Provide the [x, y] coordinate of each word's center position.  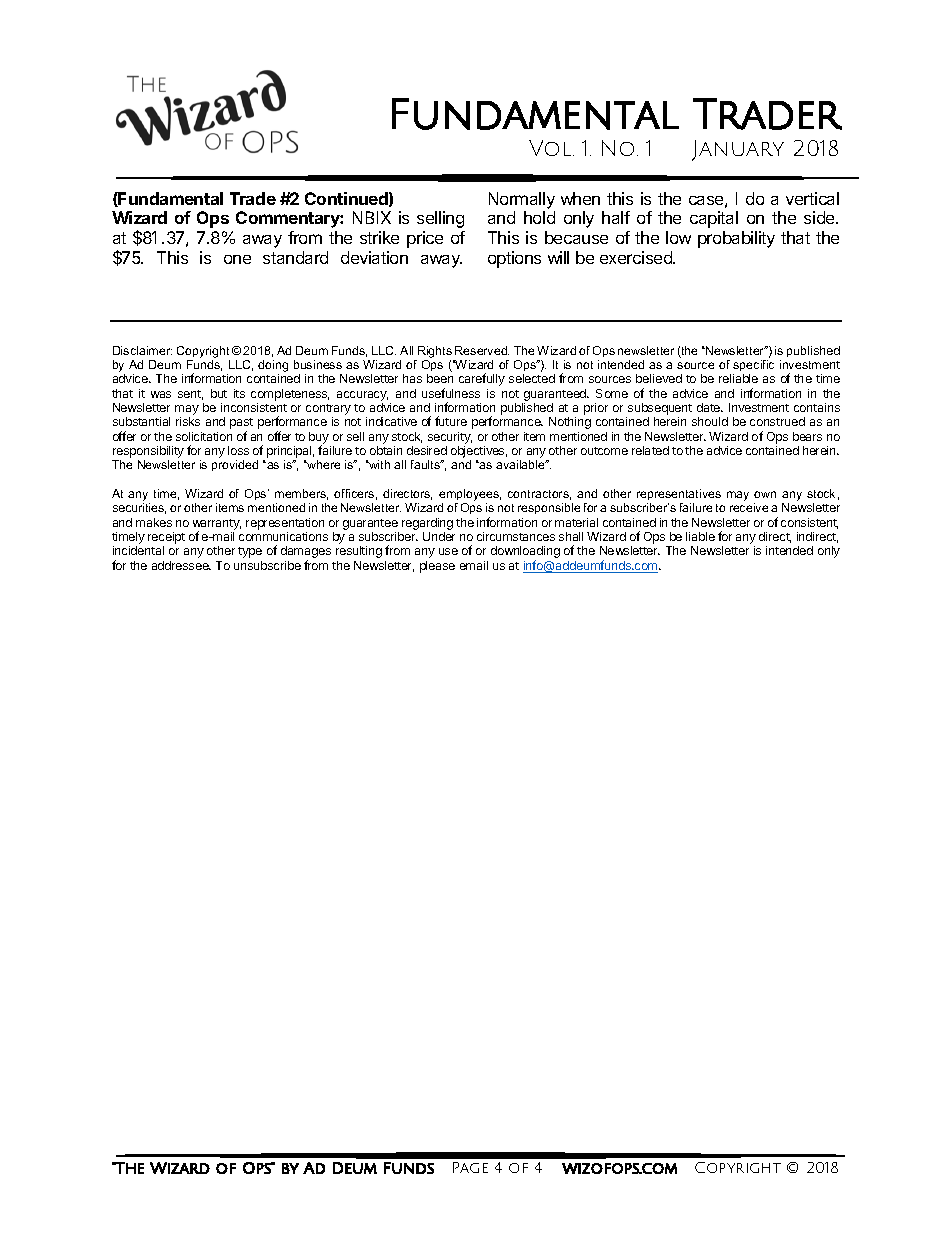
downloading [525, 553]
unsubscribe [267, 565]
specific [753, 367]
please [437, 567]
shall [571, 536]
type [250, 552]
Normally [522, 200]
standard [295, 257]
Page [470, 1167]
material [576, 522]
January [738, 150]
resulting [359, 552]
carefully [482, 379]
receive [749, 507]
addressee [181, 565]
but [219, 393]
